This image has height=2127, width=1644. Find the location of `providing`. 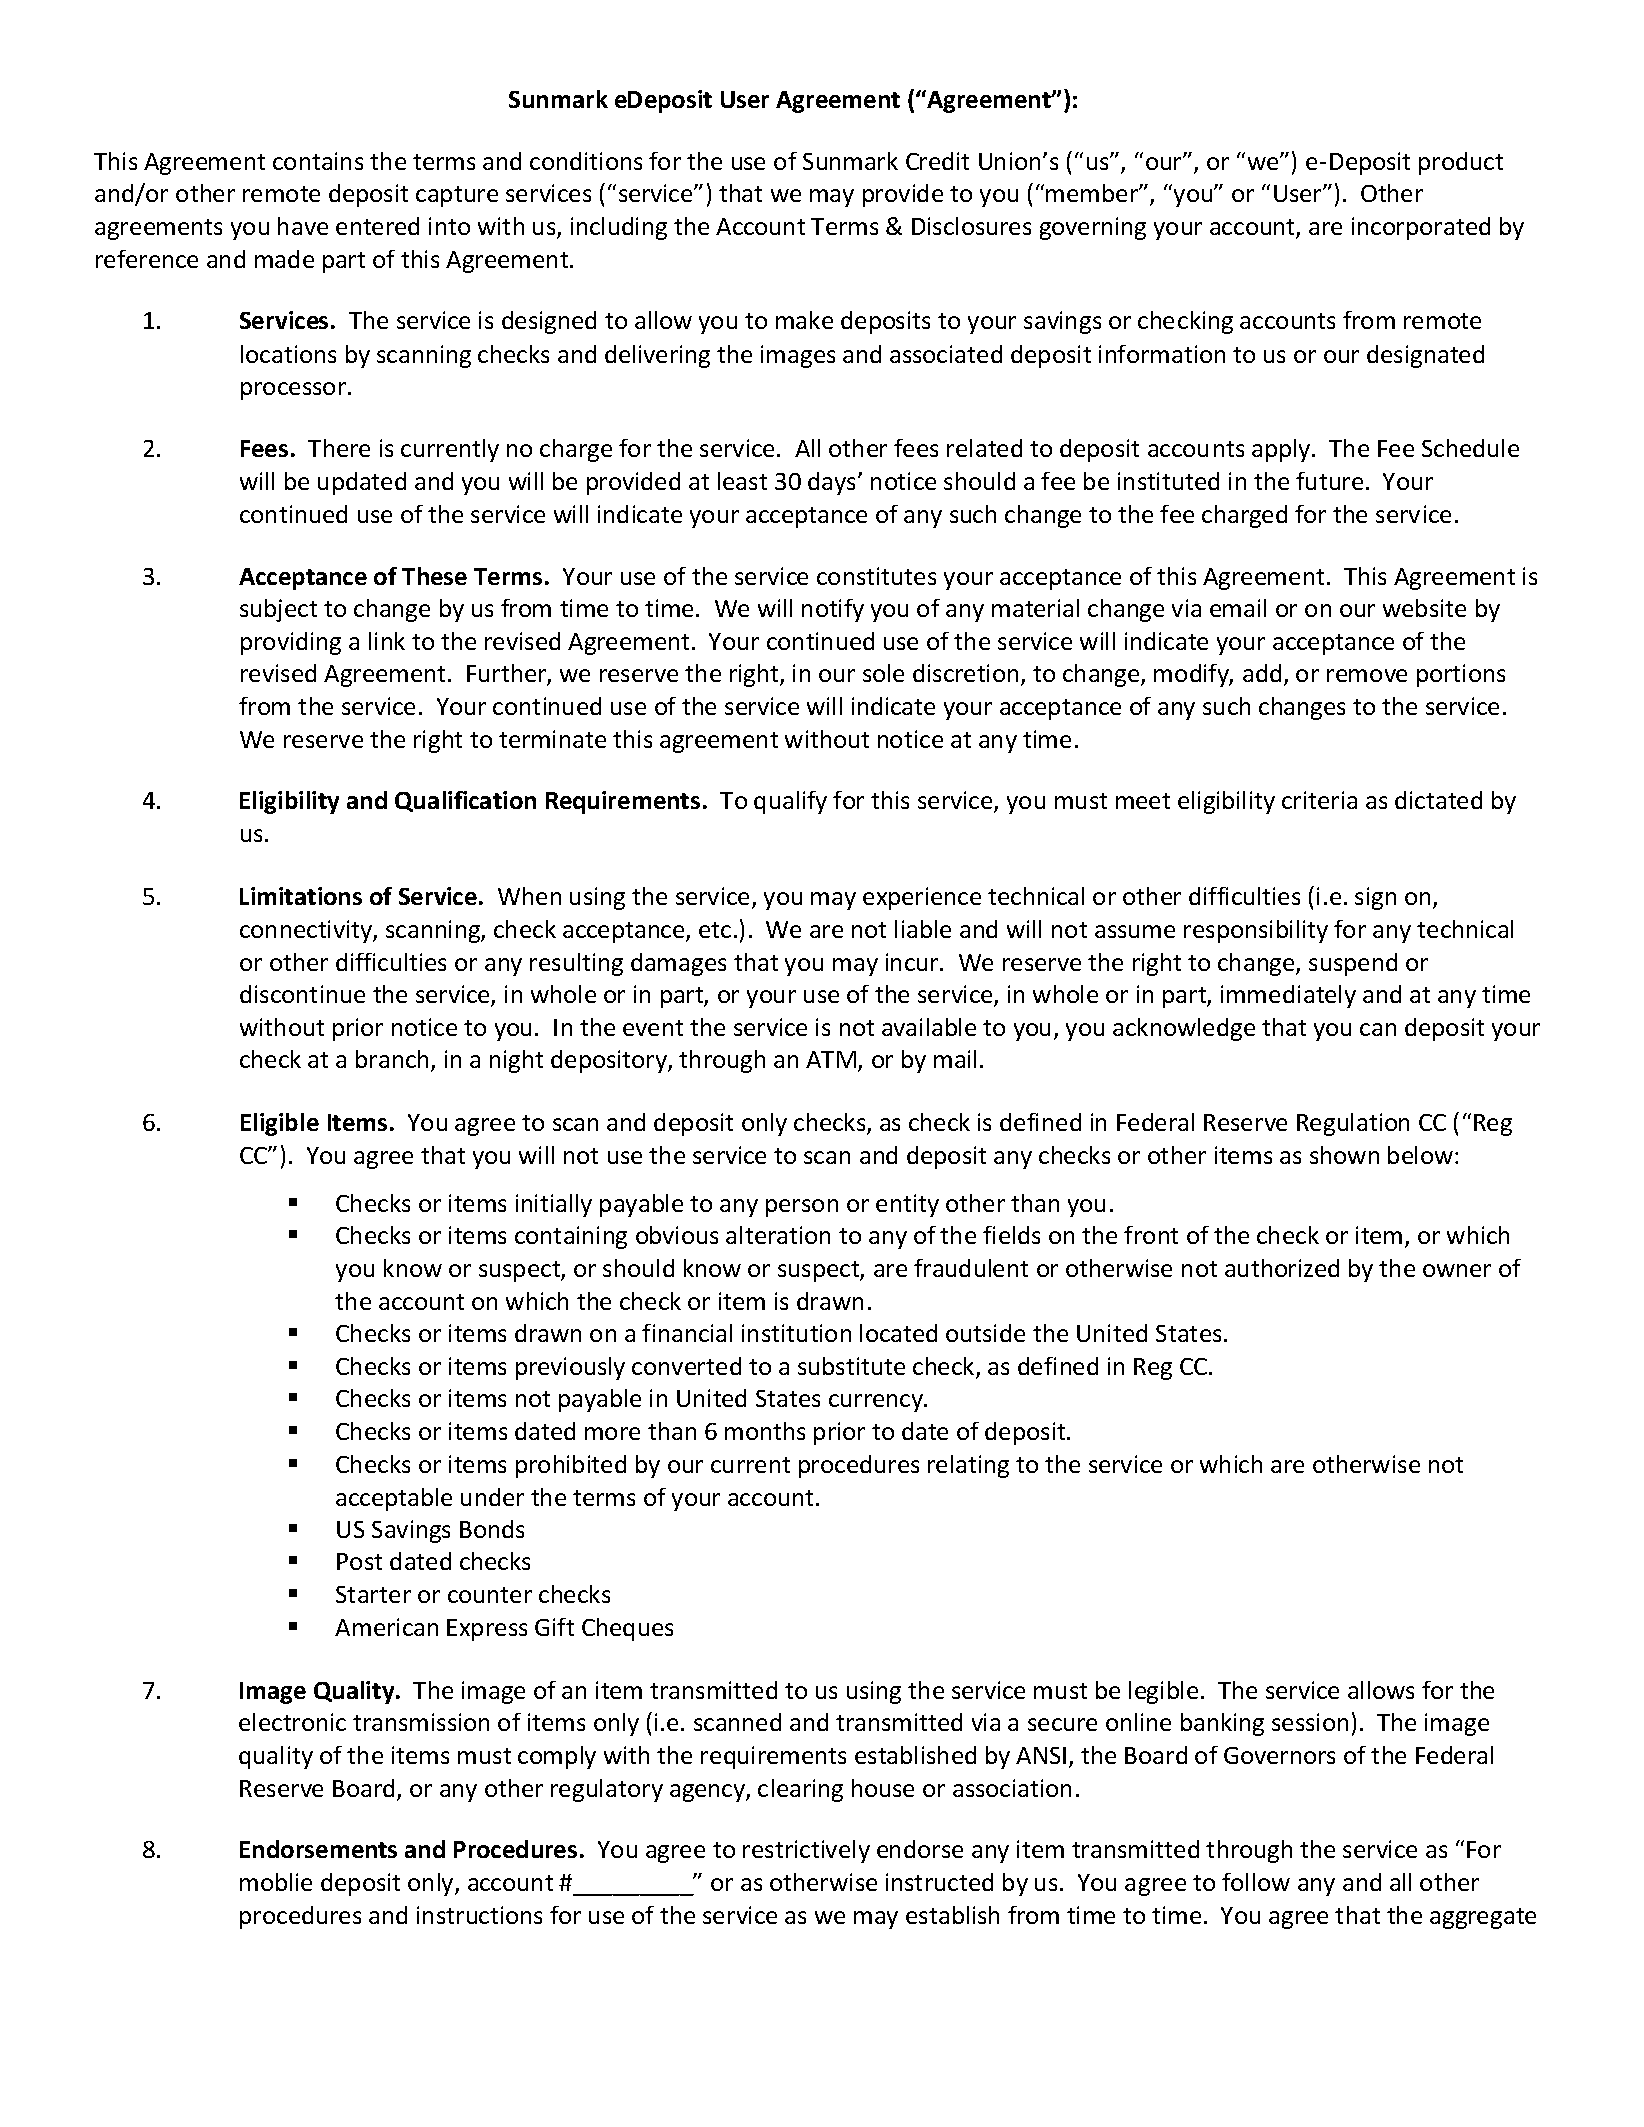

providing is located at coordinates (291, 643).
